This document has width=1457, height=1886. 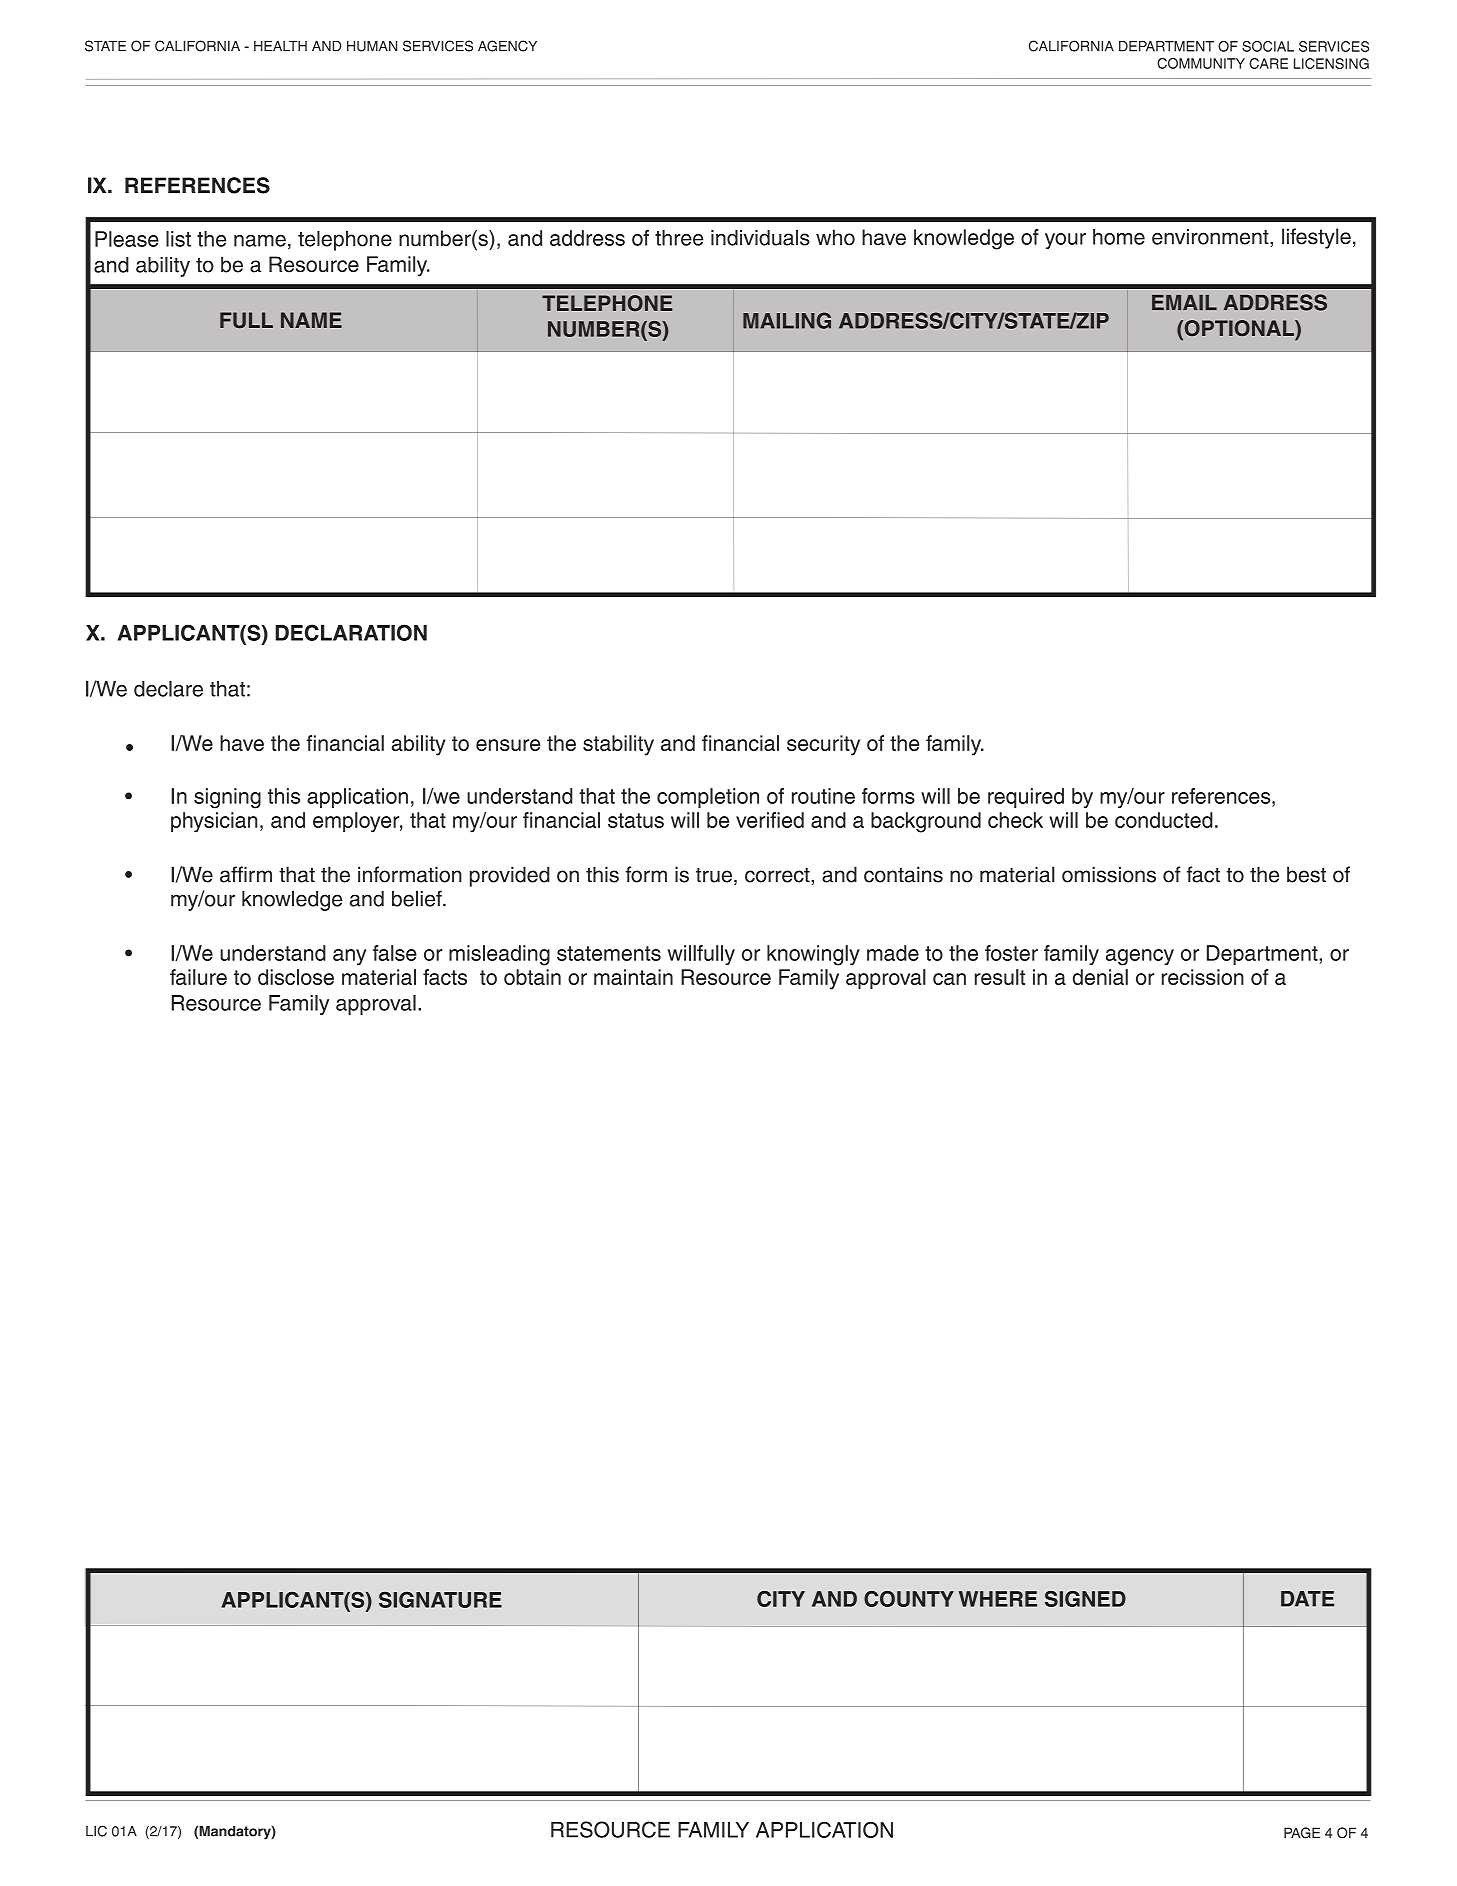 I want to click on SIGNATURE, so click(x=440, y=1599).
